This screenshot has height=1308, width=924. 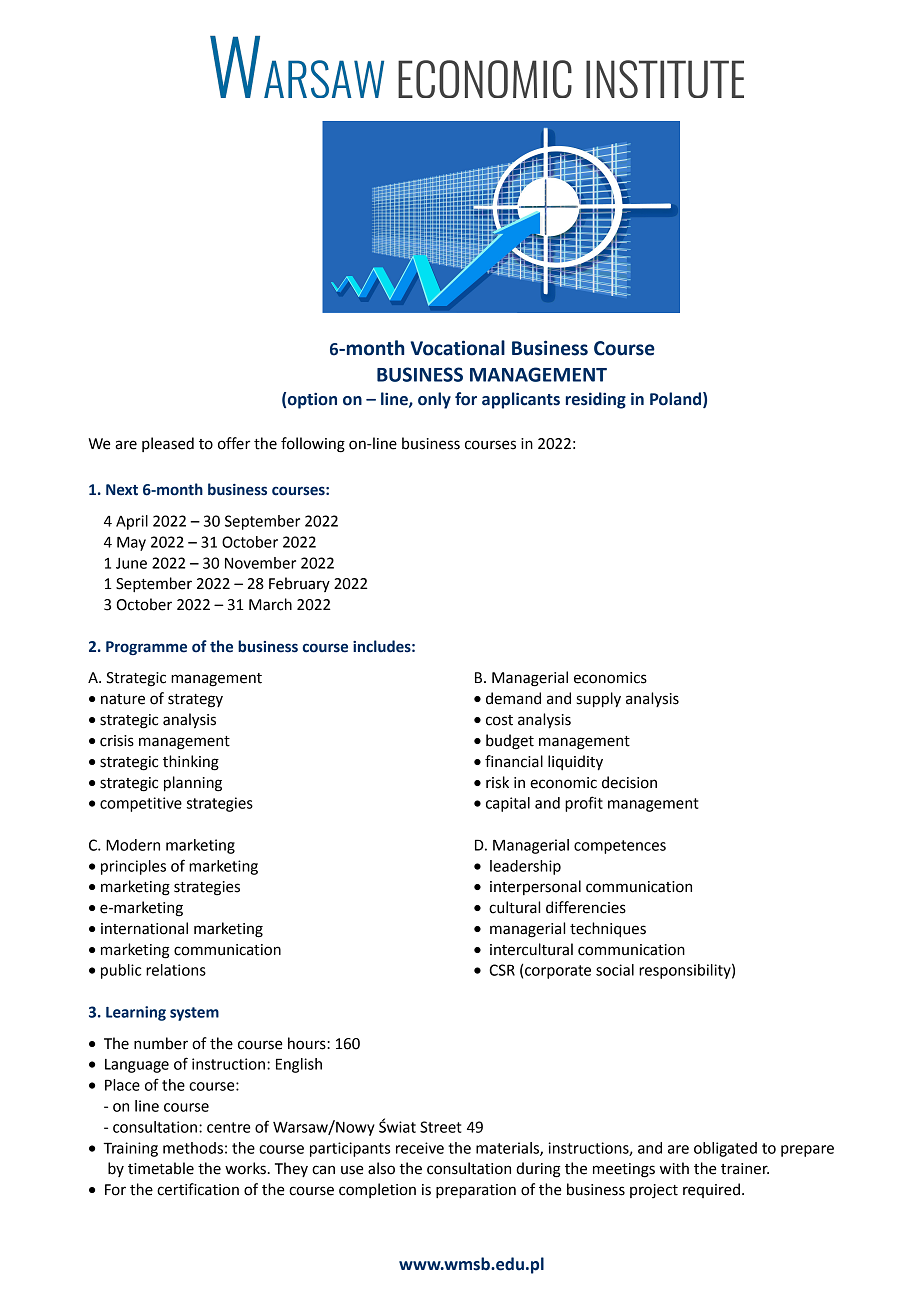 What do you see at coordinates (198, 1189) in the screenshot?
I see `certification` at bounding box center [198, 1189].
